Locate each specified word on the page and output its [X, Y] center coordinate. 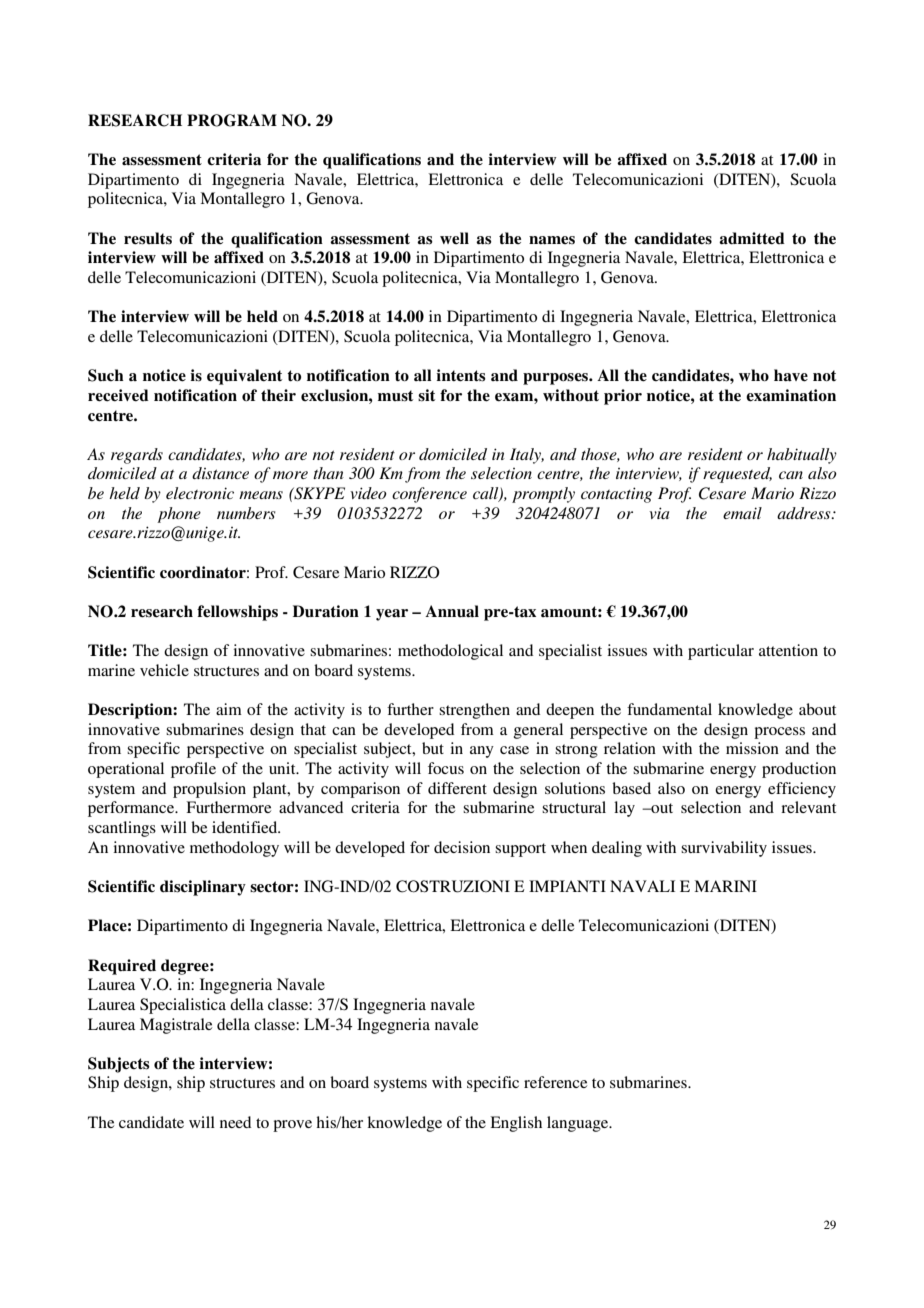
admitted [752, 238]
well [454, 238]
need [235, 1122]
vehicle [164, 670]
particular [721, 652]
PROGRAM [232, 120]
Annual [452, 611]
